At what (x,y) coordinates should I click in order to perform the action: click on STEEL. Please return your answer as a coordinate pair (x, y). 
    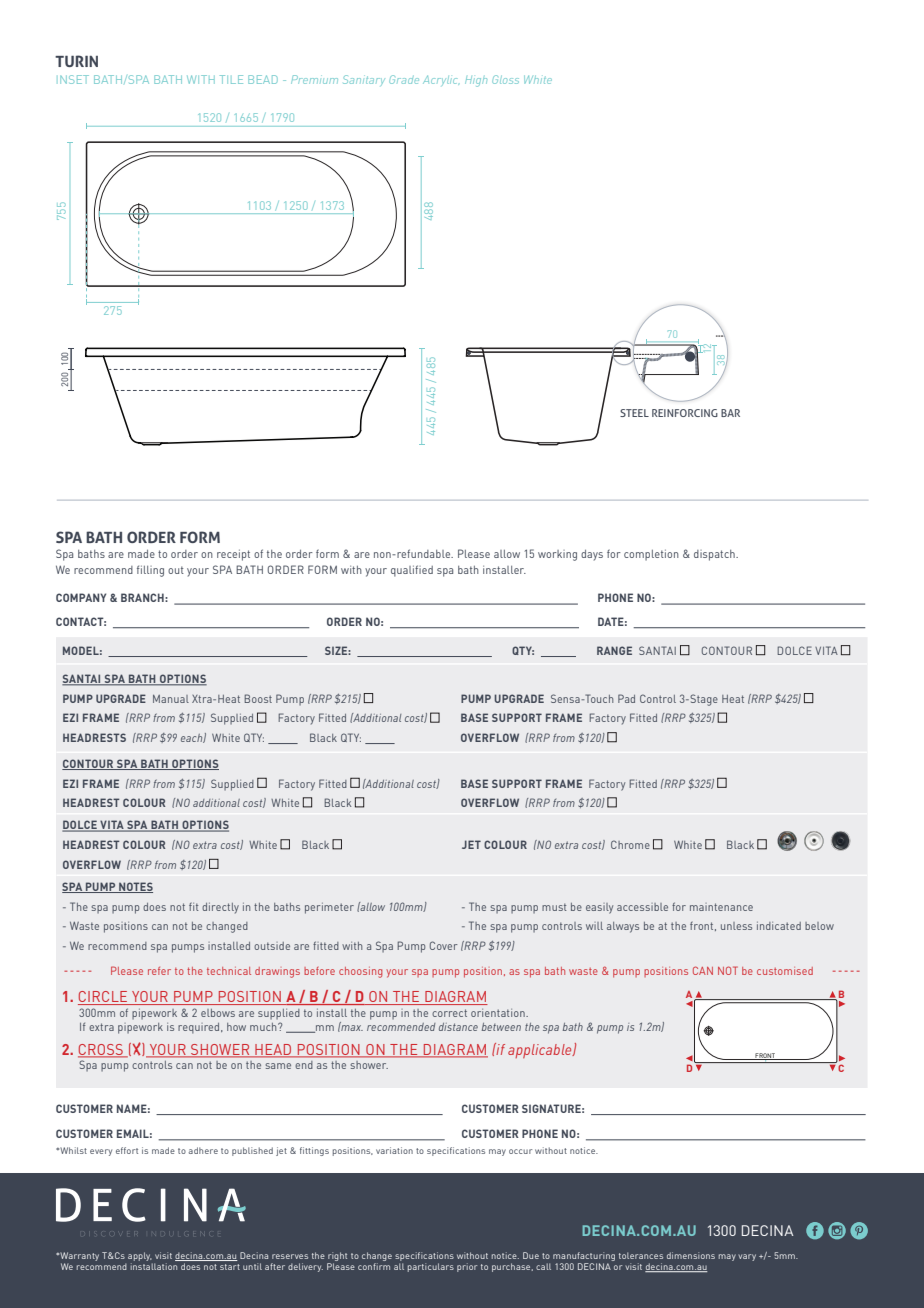
    Looking at the image, I should click on (634, 413).
